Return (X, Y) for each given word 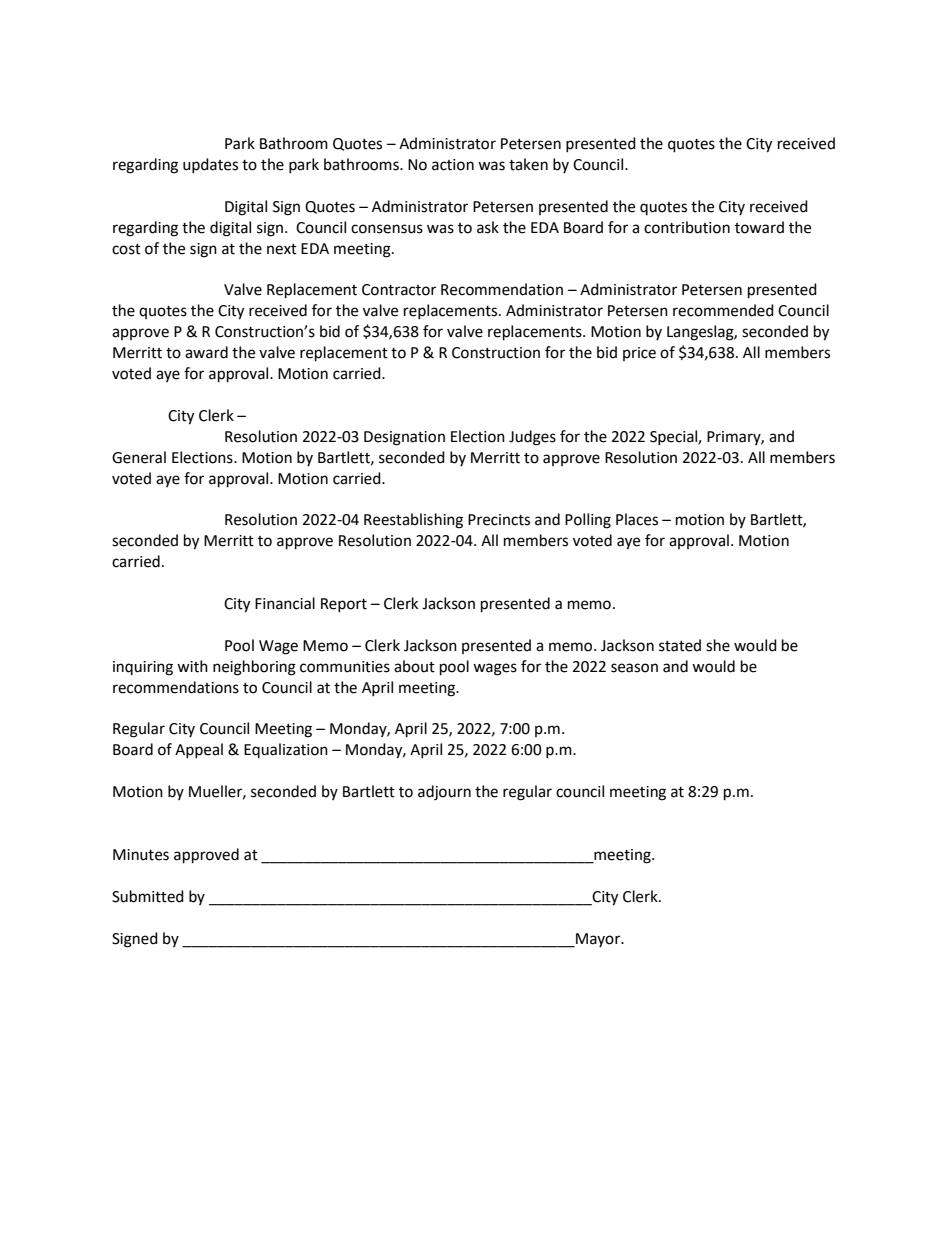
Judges (532, 438)
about (414, 666)
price (639, 354)
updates (210, 165)
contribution (687, 227)
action (453, 165)
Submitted (148, 896)
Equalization (286, 750)
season (634, 668)
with (192, 666)
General (139, 457)
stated (680, 645)
